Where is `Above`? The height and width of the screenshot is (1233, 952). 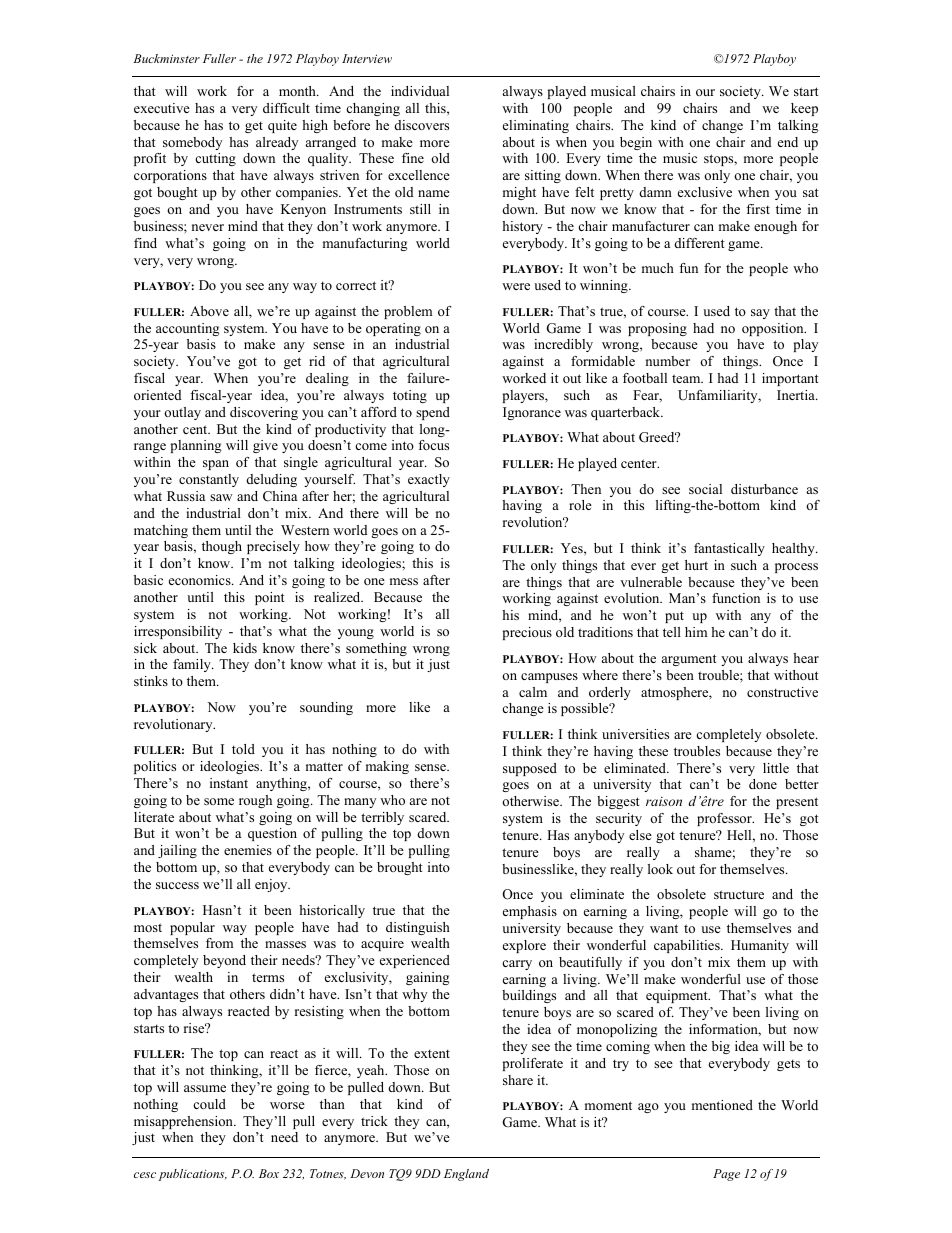 Above is located at coordinates (209, 311).
